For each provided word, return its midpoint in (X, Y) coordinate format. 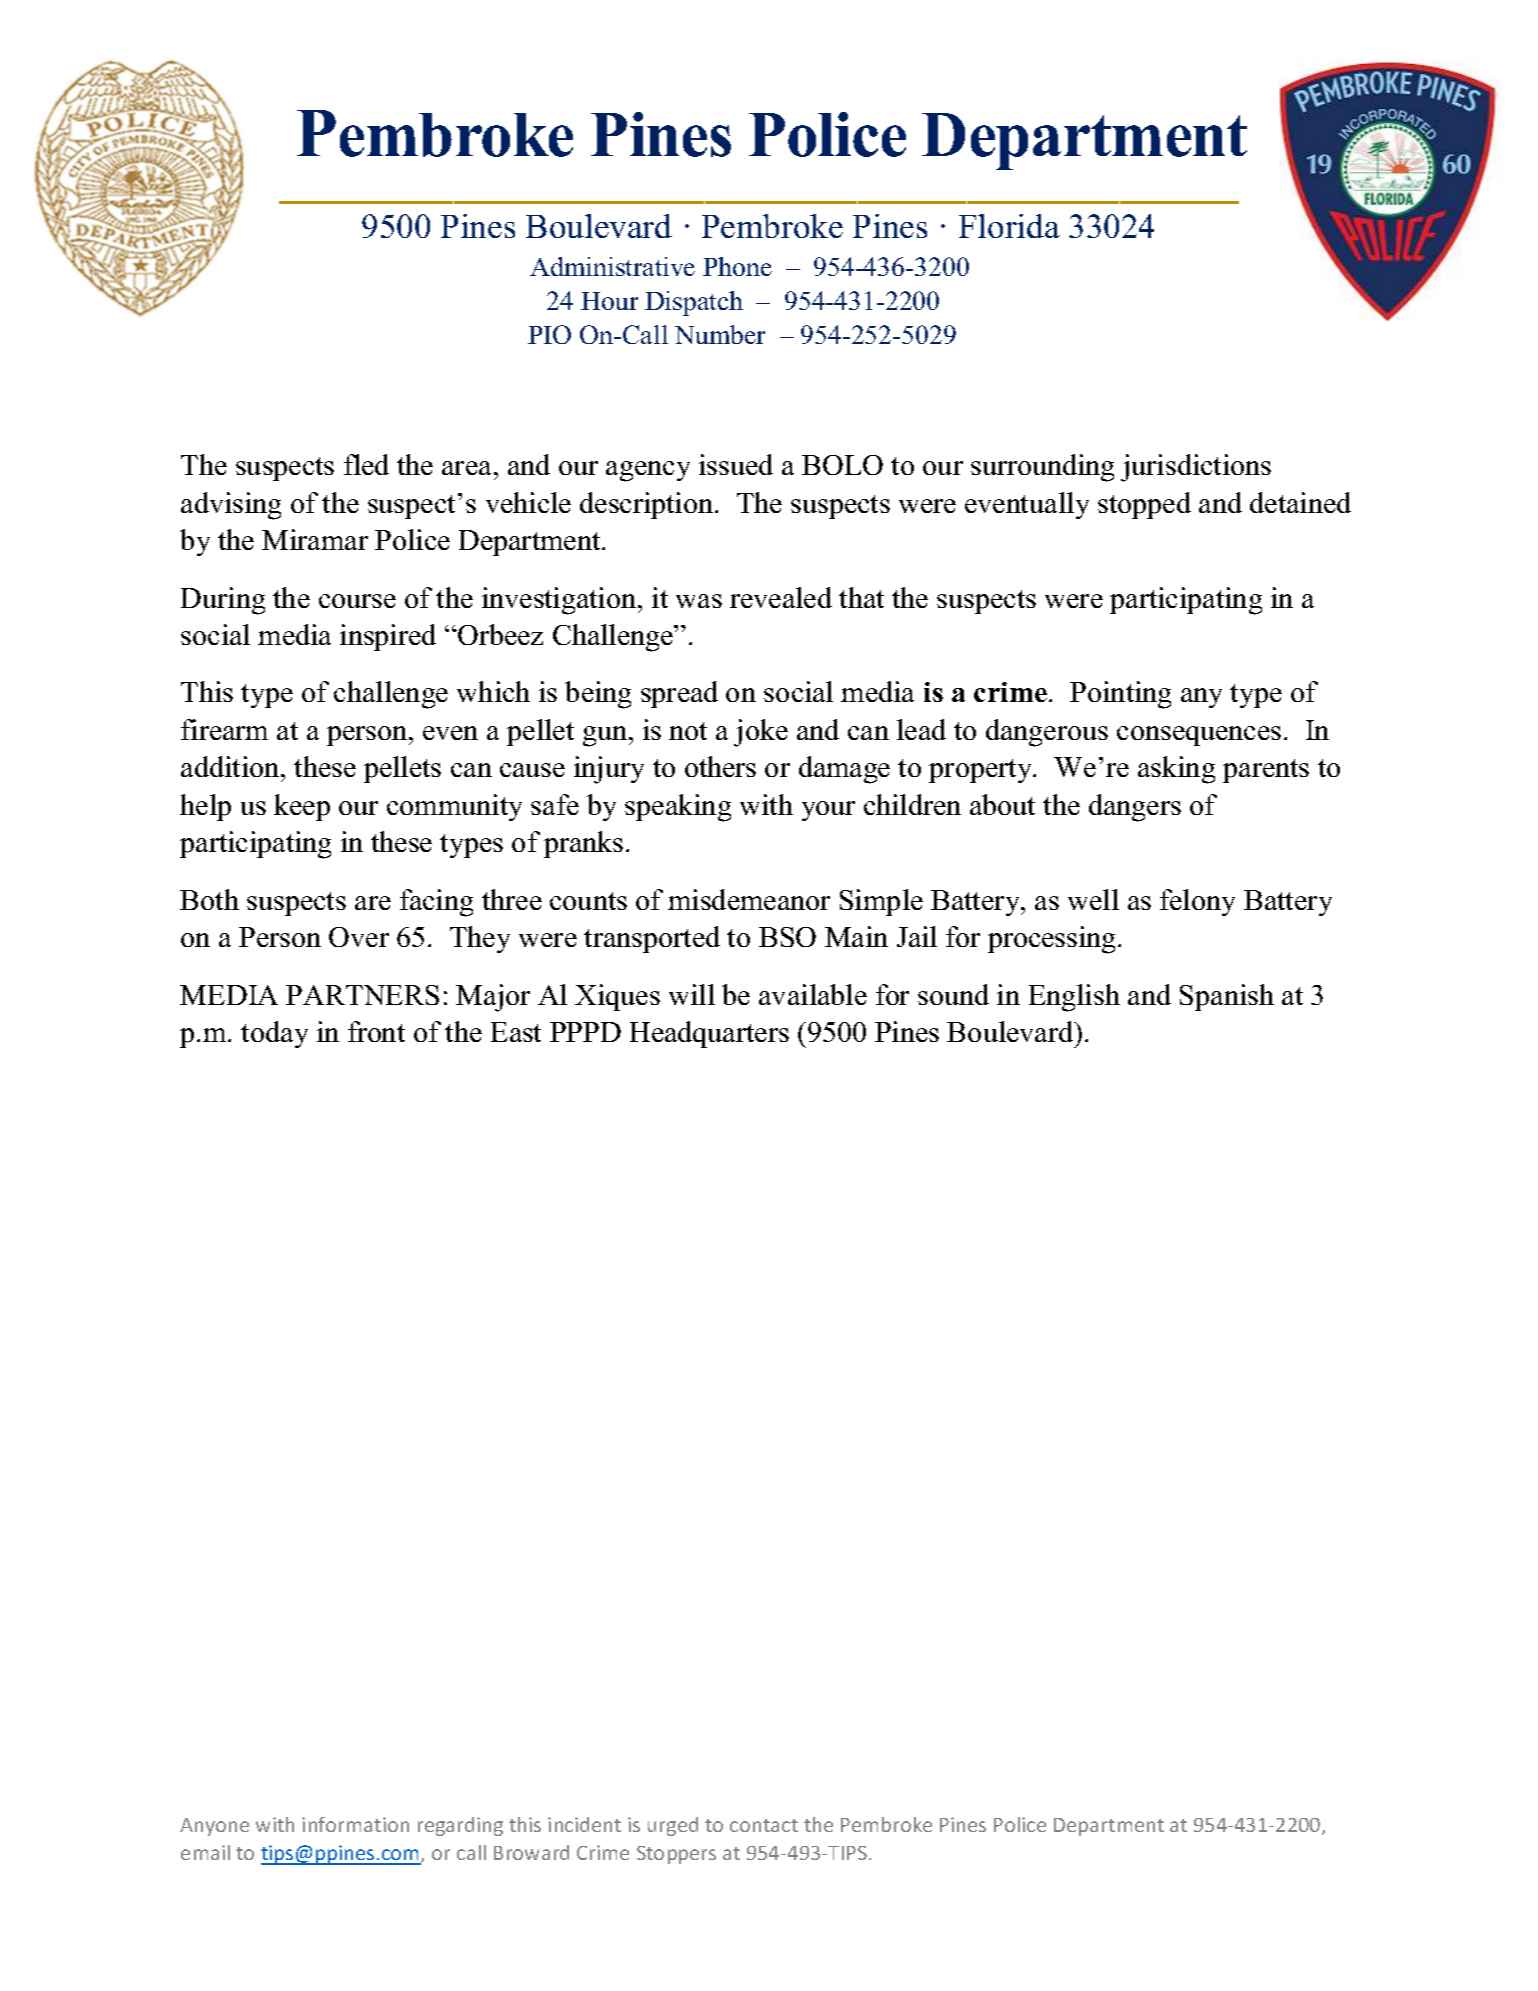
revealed (781, 597)
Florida (1009, 226)
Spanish (1227, 997)
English (1074, 998)
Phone (737, 266)
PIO (549, 334)
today (274, 1034)
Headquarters (709, 1034)
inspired (388, 637)
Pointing (1120, 695)
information (355, 1824)
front (376, 1031)
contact (764, 1825)
